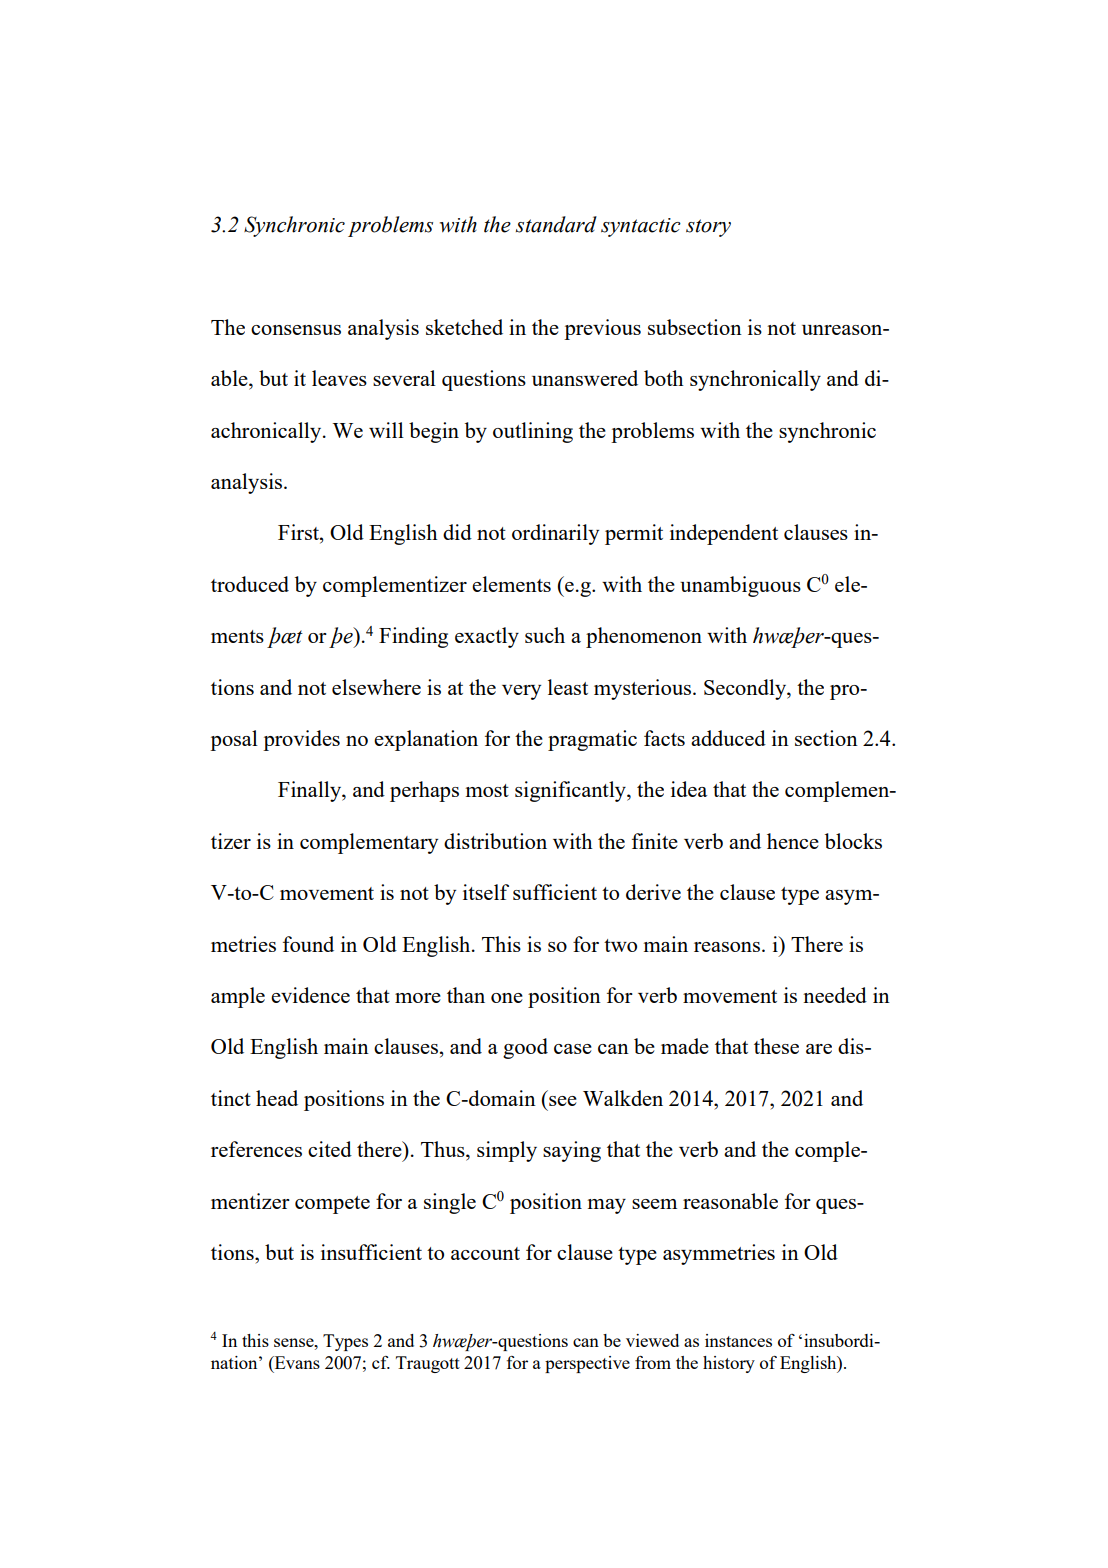 The height and width of the document is (1568, 1108). I want to click on perhaps, so click(424, 791).
